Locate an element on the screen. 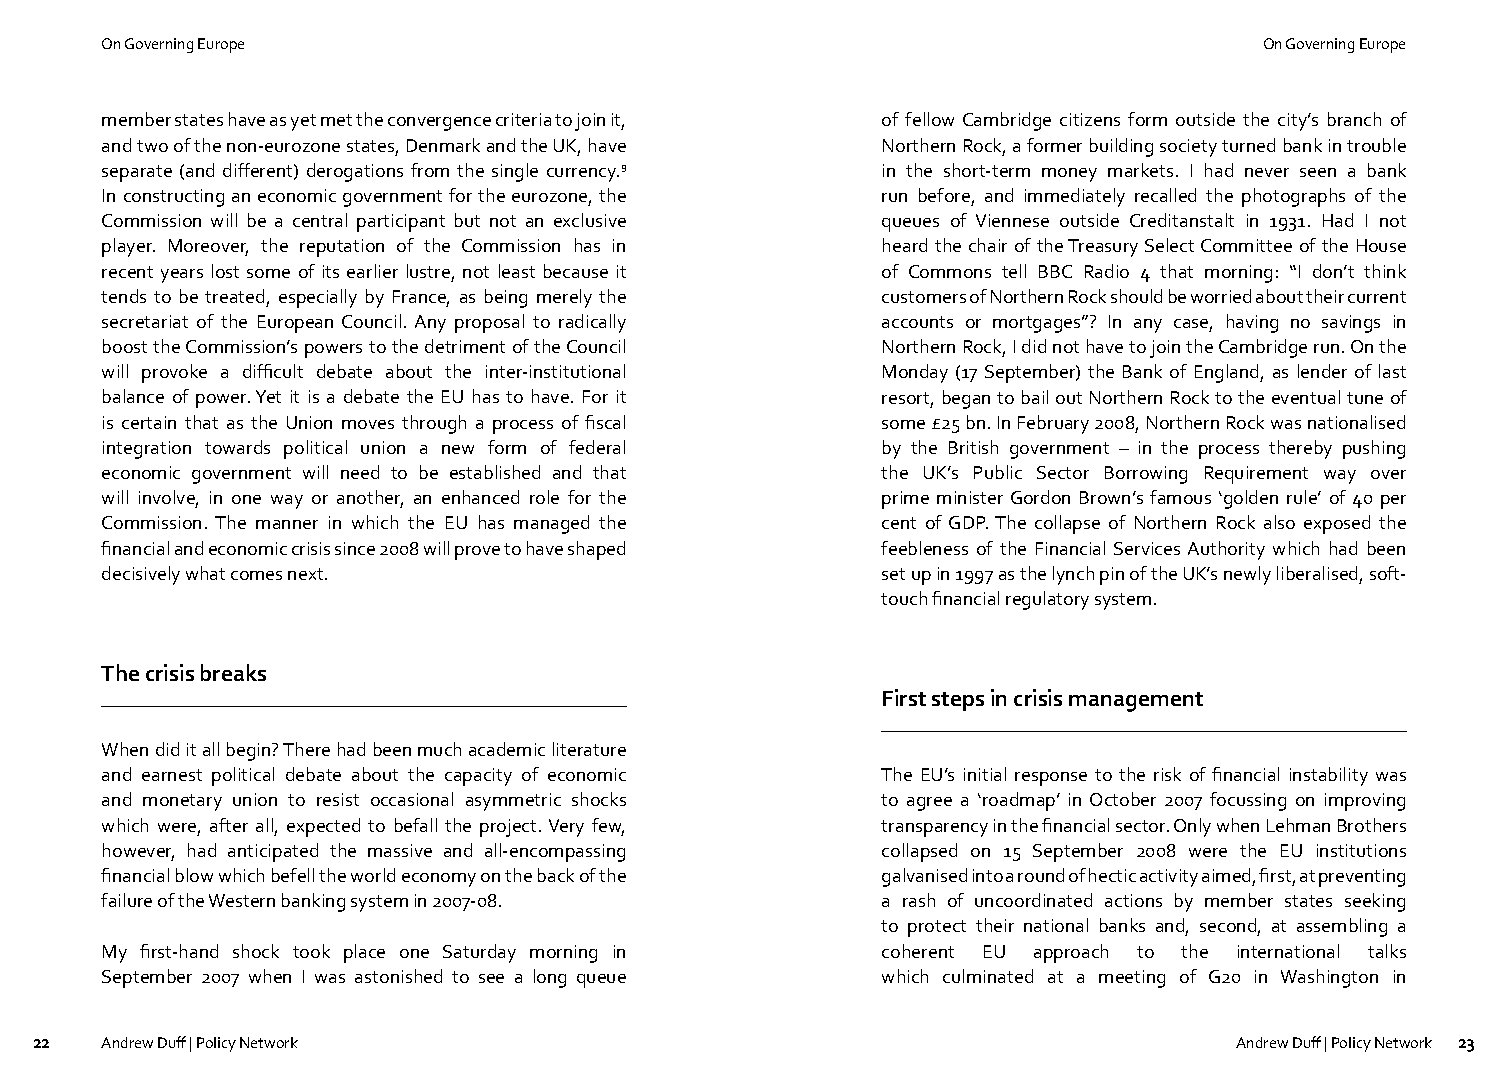 This screenshot has height=1071, width=1509. set is located at coordinates (893, 574).
